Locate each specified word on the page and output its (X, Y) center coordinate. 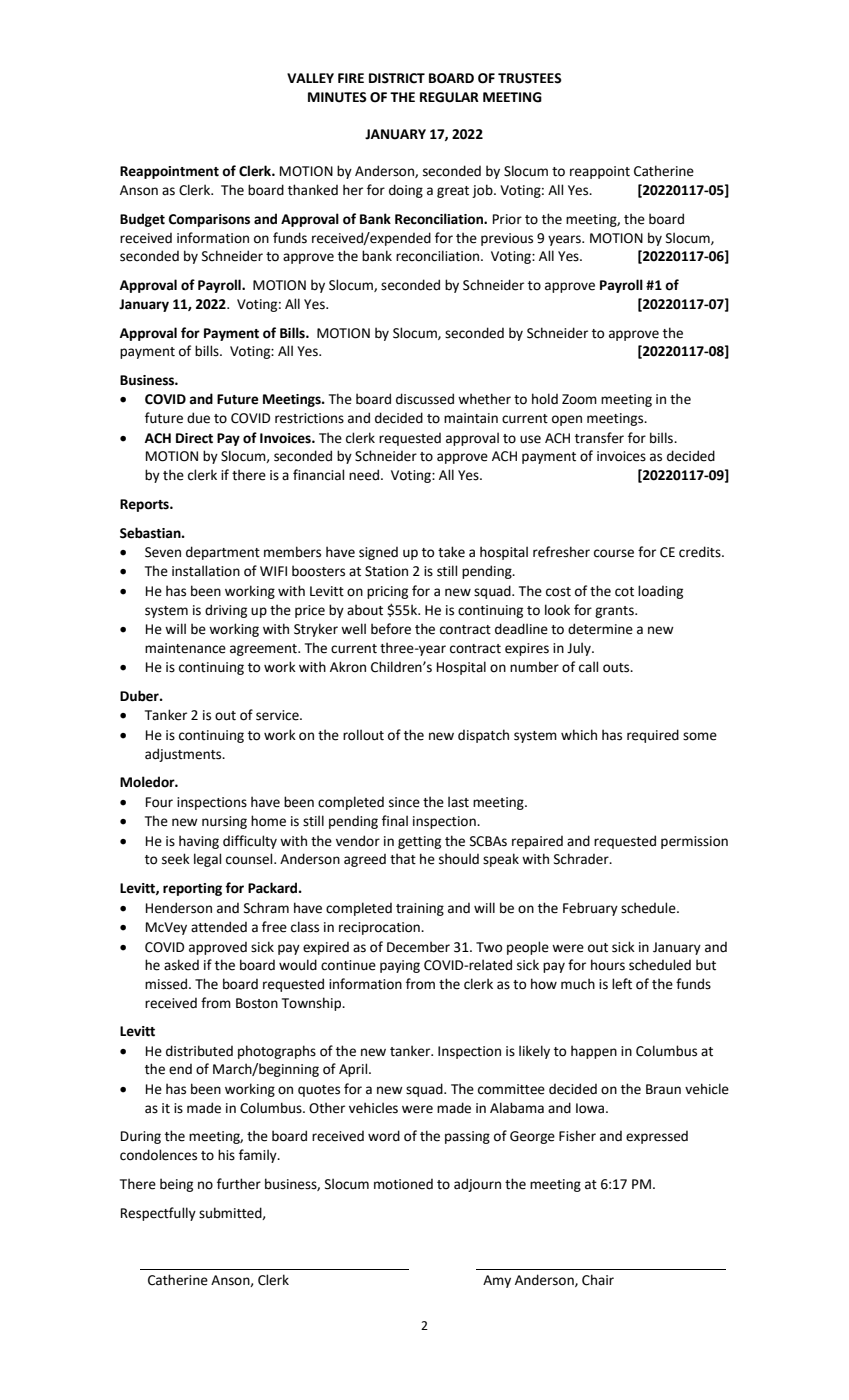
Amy (497, 1281)
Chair (598, 1280)
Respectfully (158, 1214)
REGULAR (449, 97)
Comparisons (209, 220)
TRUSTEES (530, 78)
